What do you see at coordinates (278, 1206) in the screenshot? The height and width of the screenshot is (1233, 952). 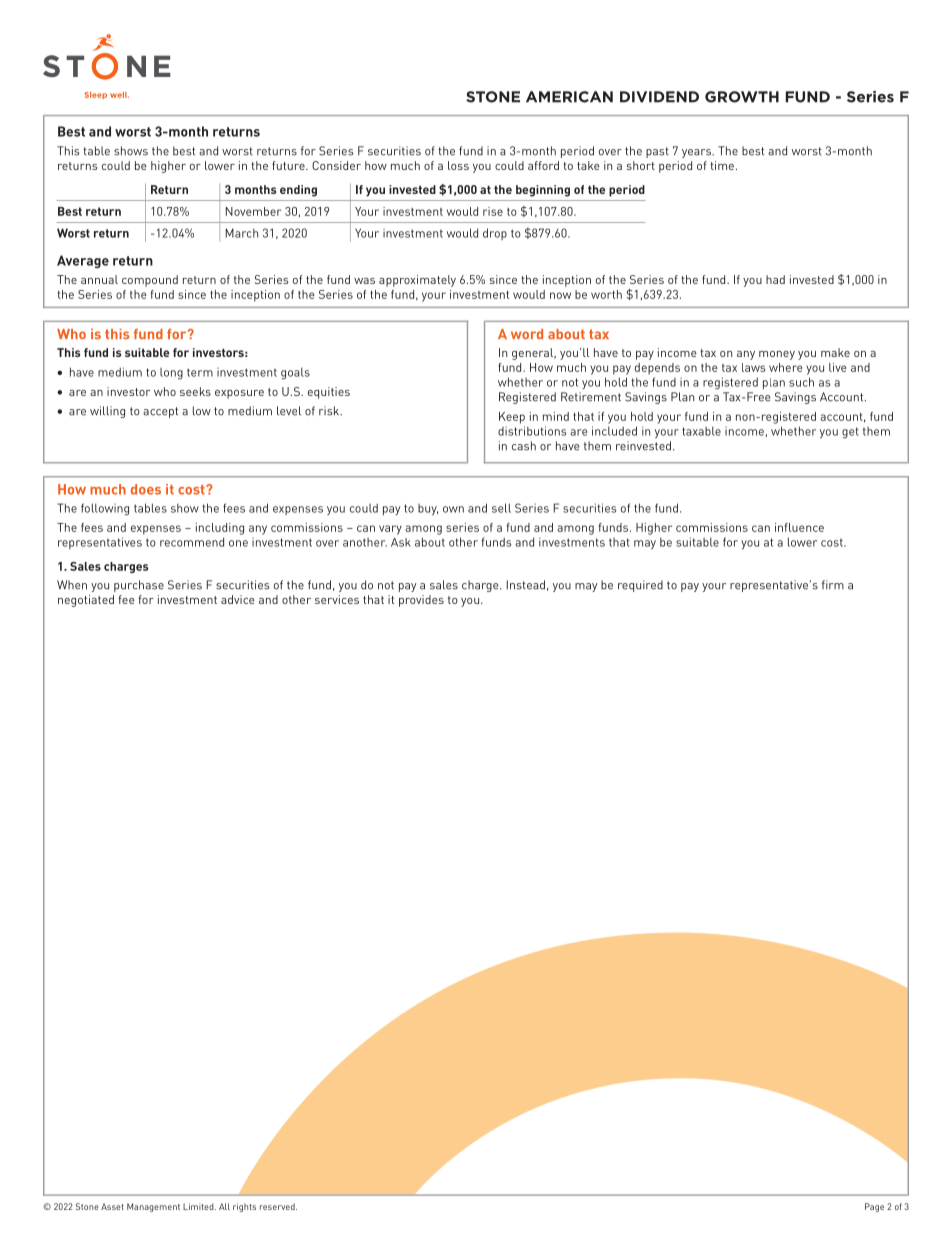 I see `reserved` at bounding box center [278, 1206].
